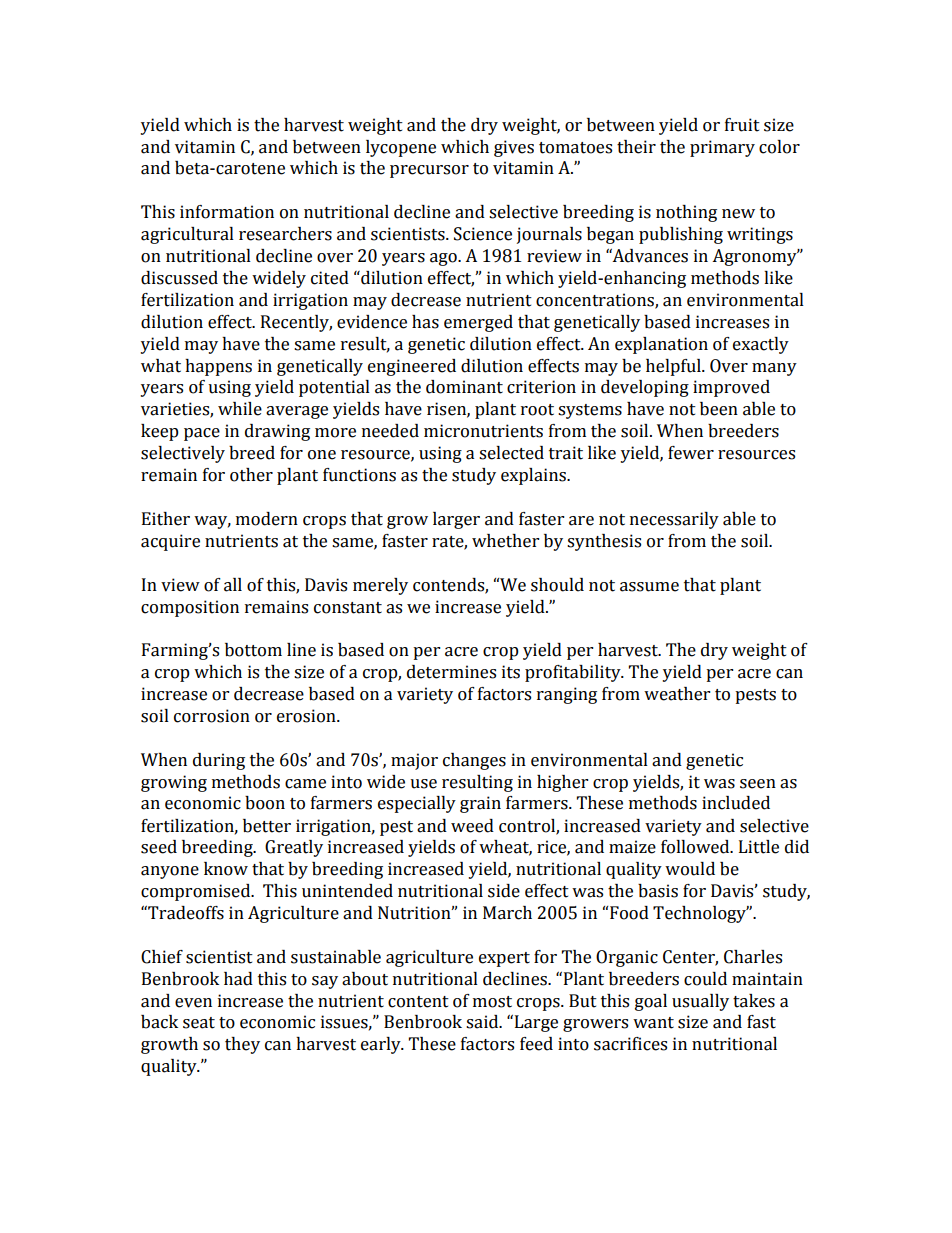 Image resolution: width=952 pixels, height=1233 pixels. Describe the element at coordinates (514, 148) in the document. I see `gives` at that location.
